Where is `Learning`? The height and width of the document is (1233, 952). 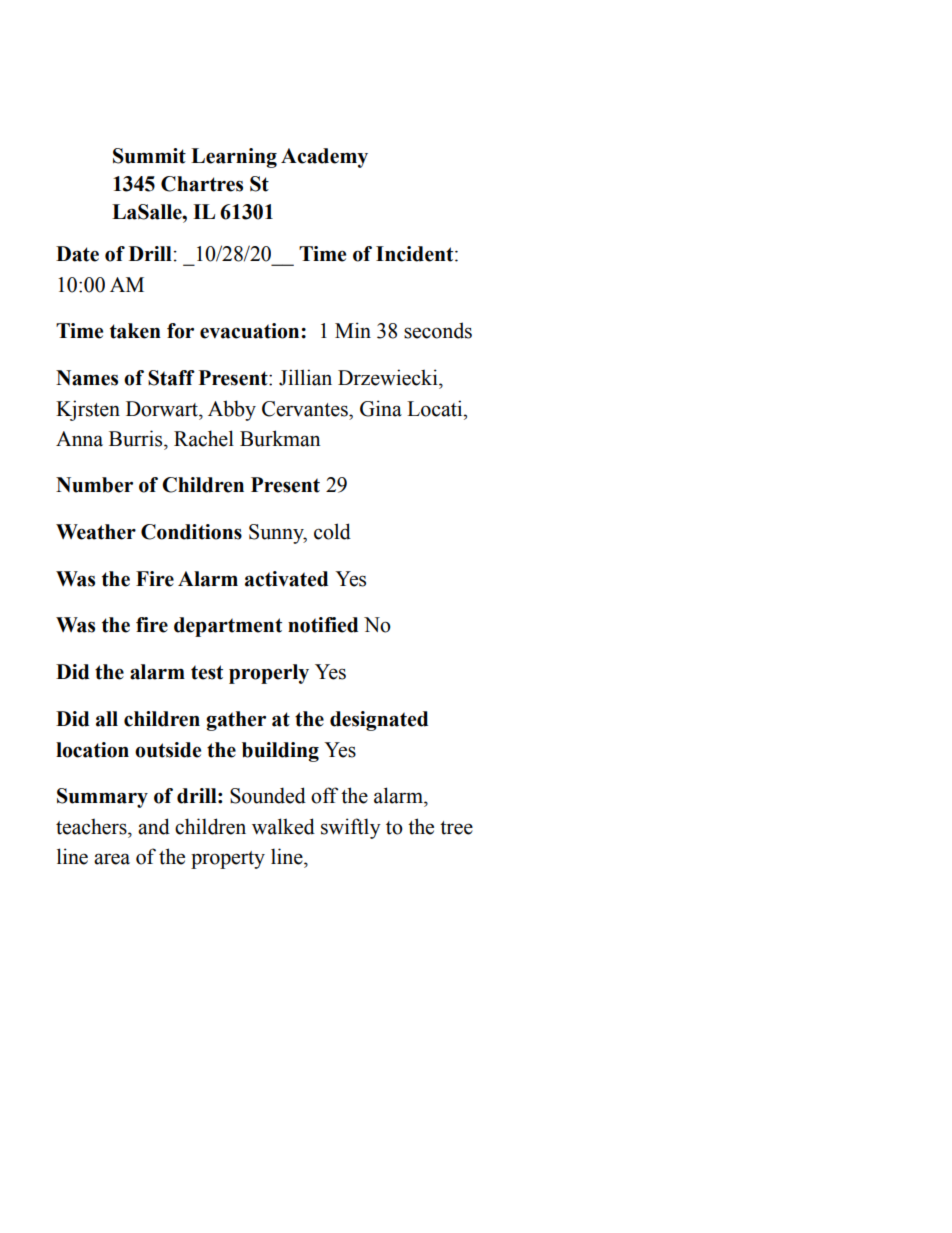
Learning is located at coordinates (234, 158).
